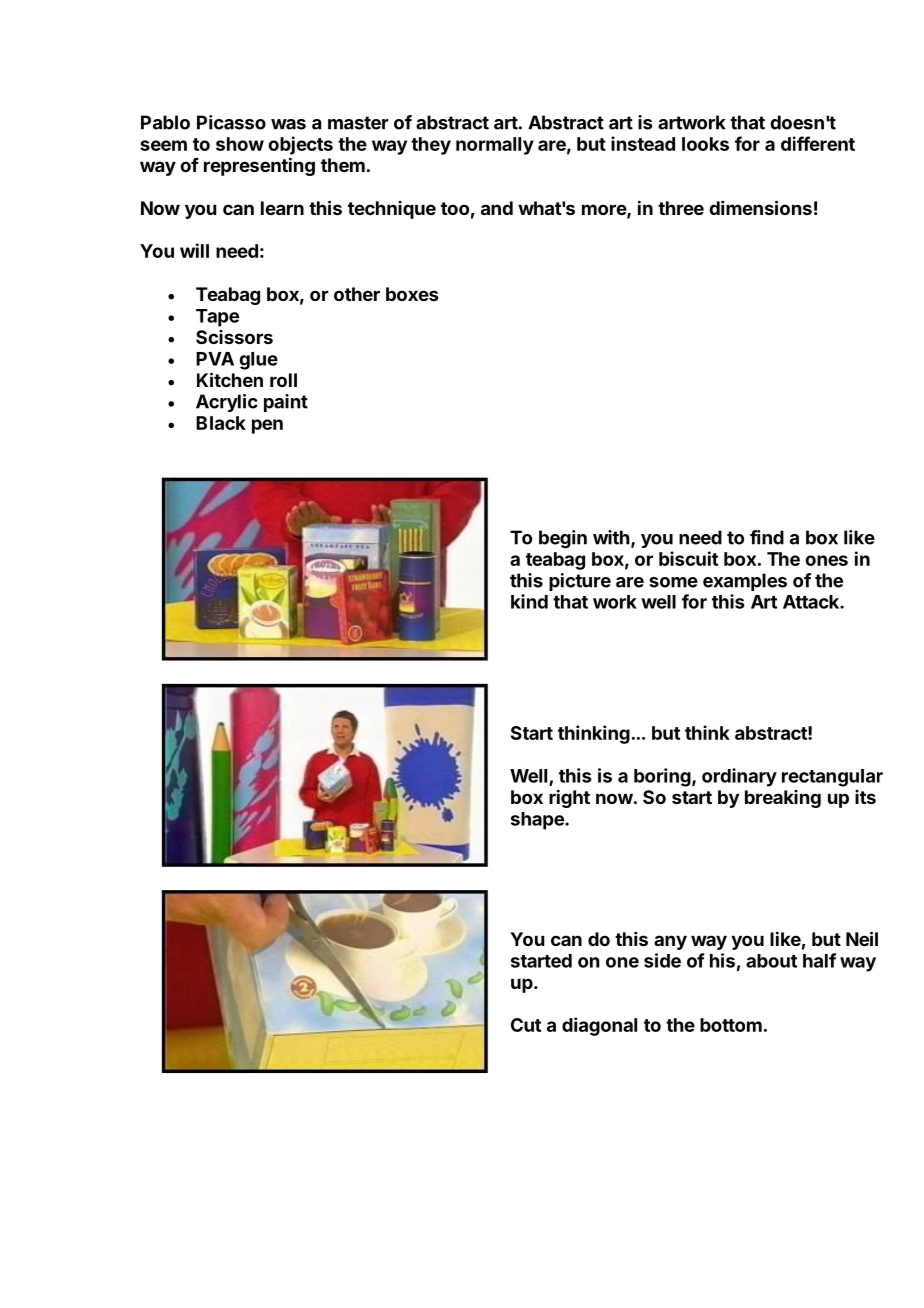 The width and height of the screenshot is (924, 1308). What do you see at coordinates (818, 143) in the screenshot?
I see `different` at bounding box center [818, 143].
